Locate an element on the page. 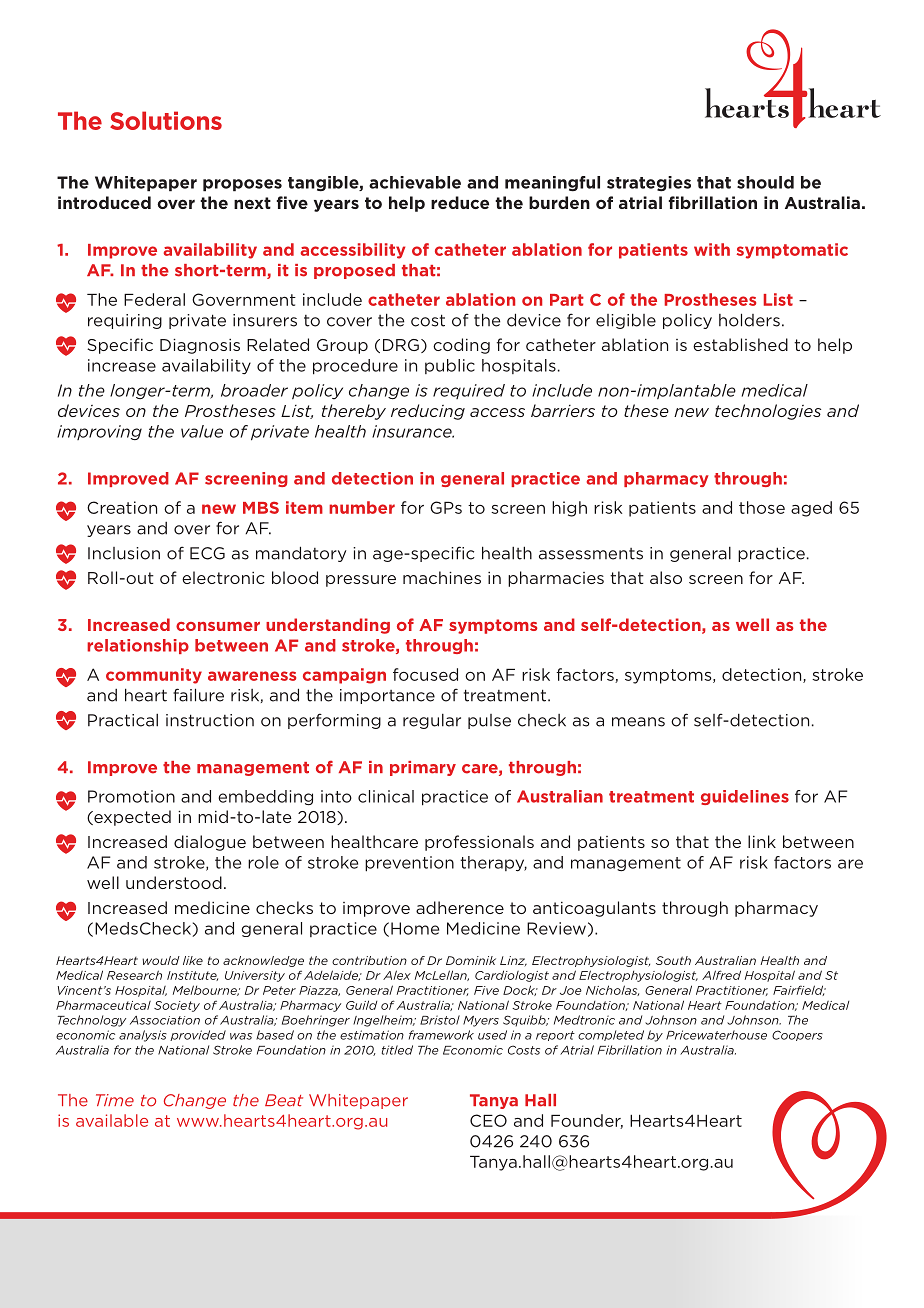  consumer is located at coordinates (218, 626).
